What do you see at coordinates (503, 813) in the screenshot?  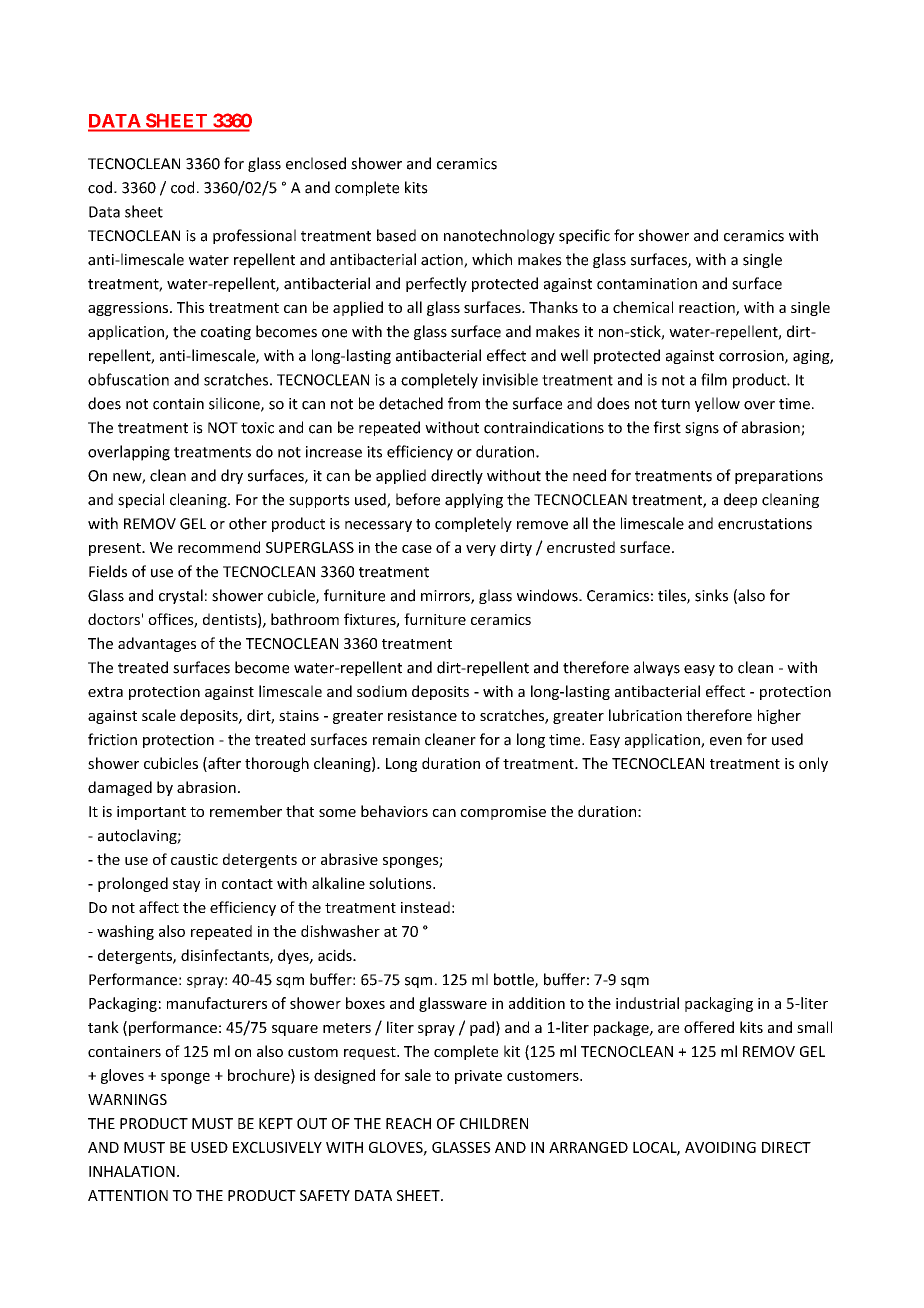 I see `compromise` at bounding box center [503, 813].
